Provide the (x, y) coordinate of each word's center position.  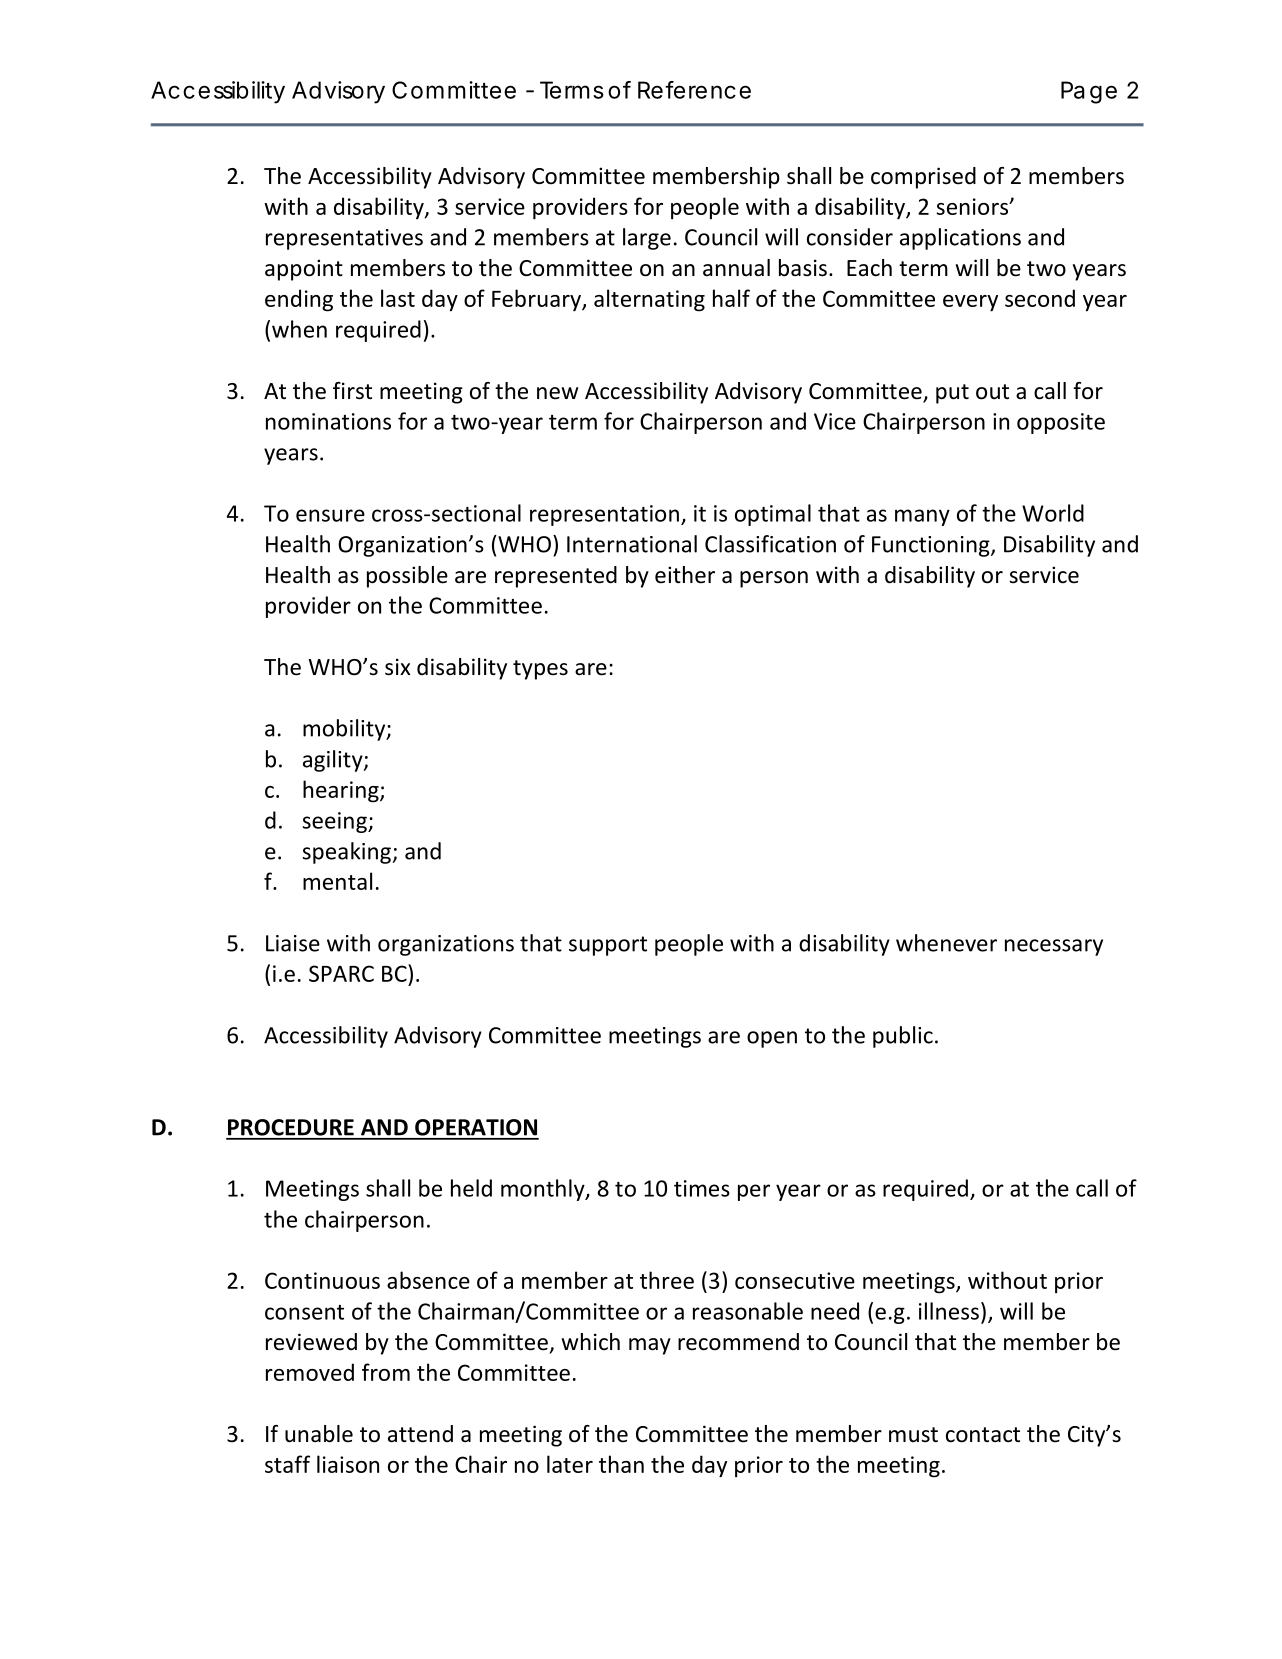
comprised (923, 178)
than (621, 1464)
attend (420, 1434)
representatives (344, 239)
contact (983, 1435)
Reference (694, 90)
